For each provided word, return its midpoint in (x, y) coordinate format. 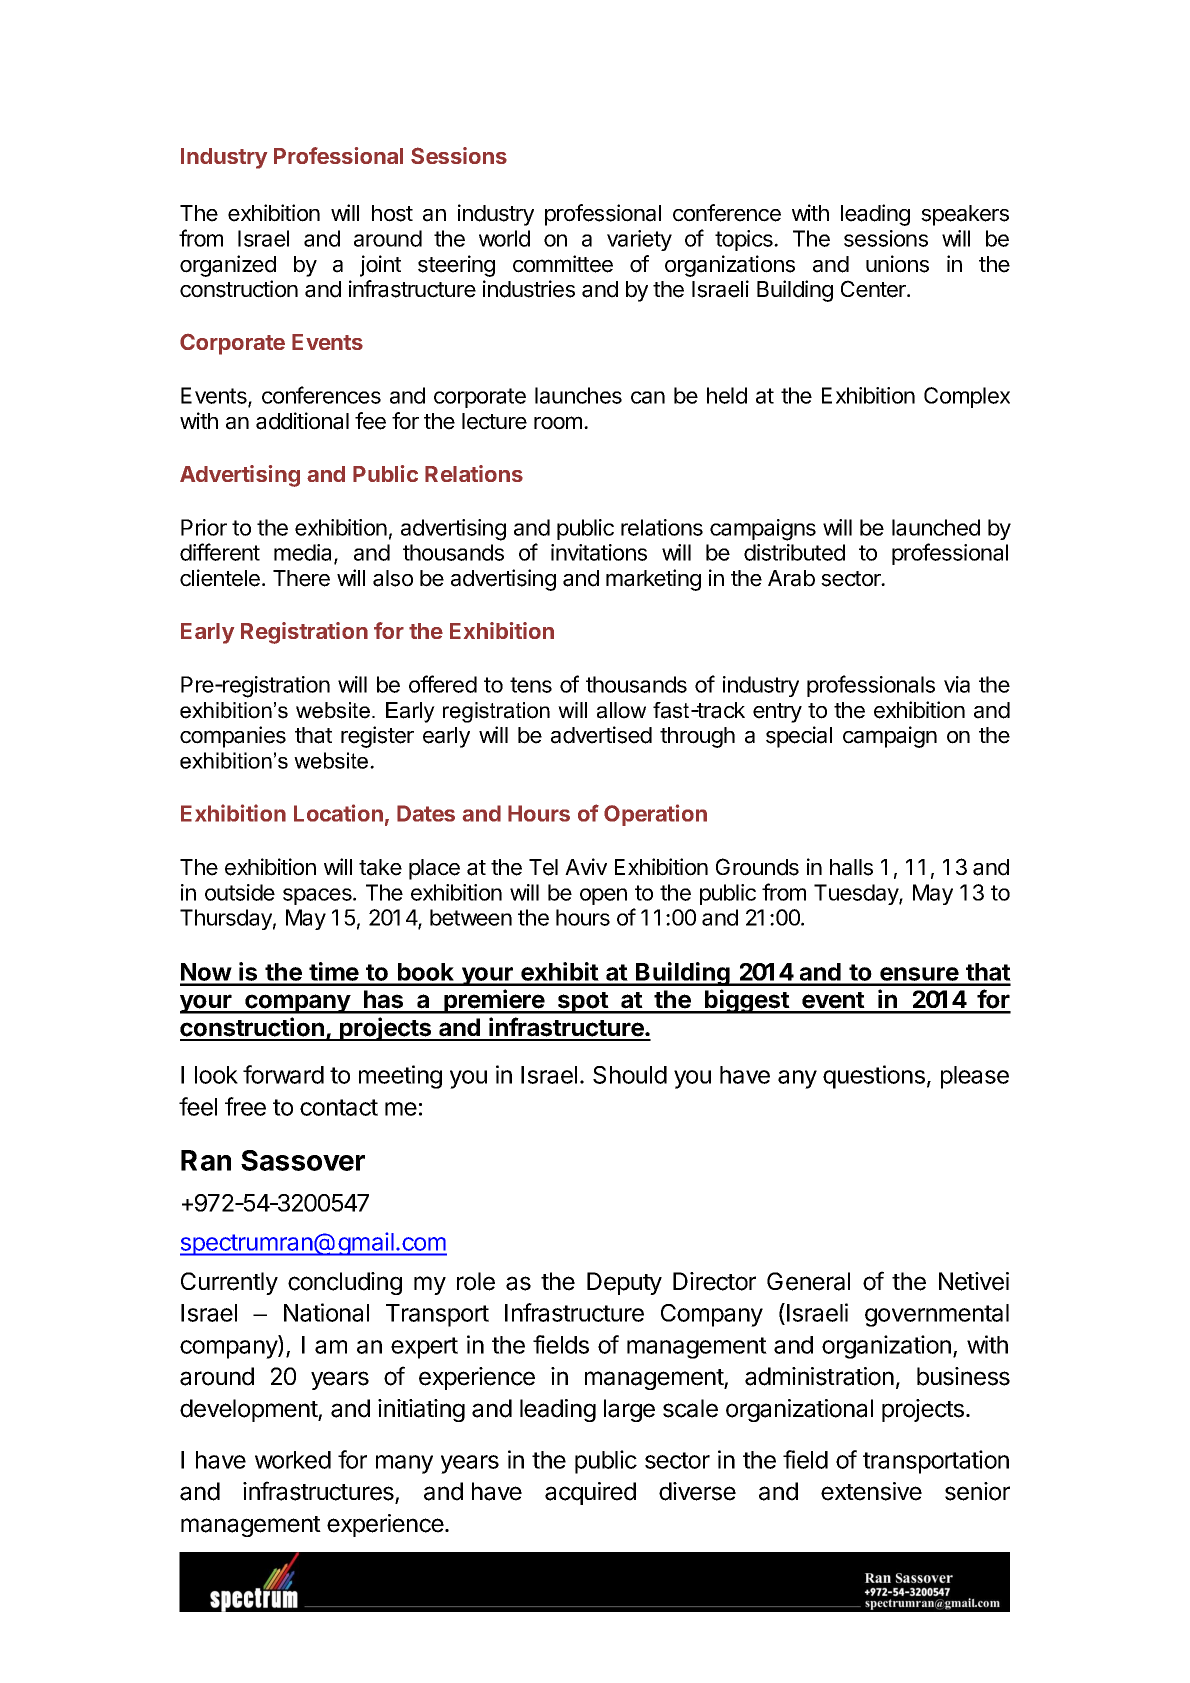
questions (874, 1077)
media (304, 554)
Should (630, 1075)
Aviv (586, 866)
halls (851, 867)
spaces (318, 896)
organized (228, 266)
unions (897, 264)
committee (563, 264)
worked (293, 1460)
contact (339, 1107)
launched (936, 527)
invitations (599, 552)
